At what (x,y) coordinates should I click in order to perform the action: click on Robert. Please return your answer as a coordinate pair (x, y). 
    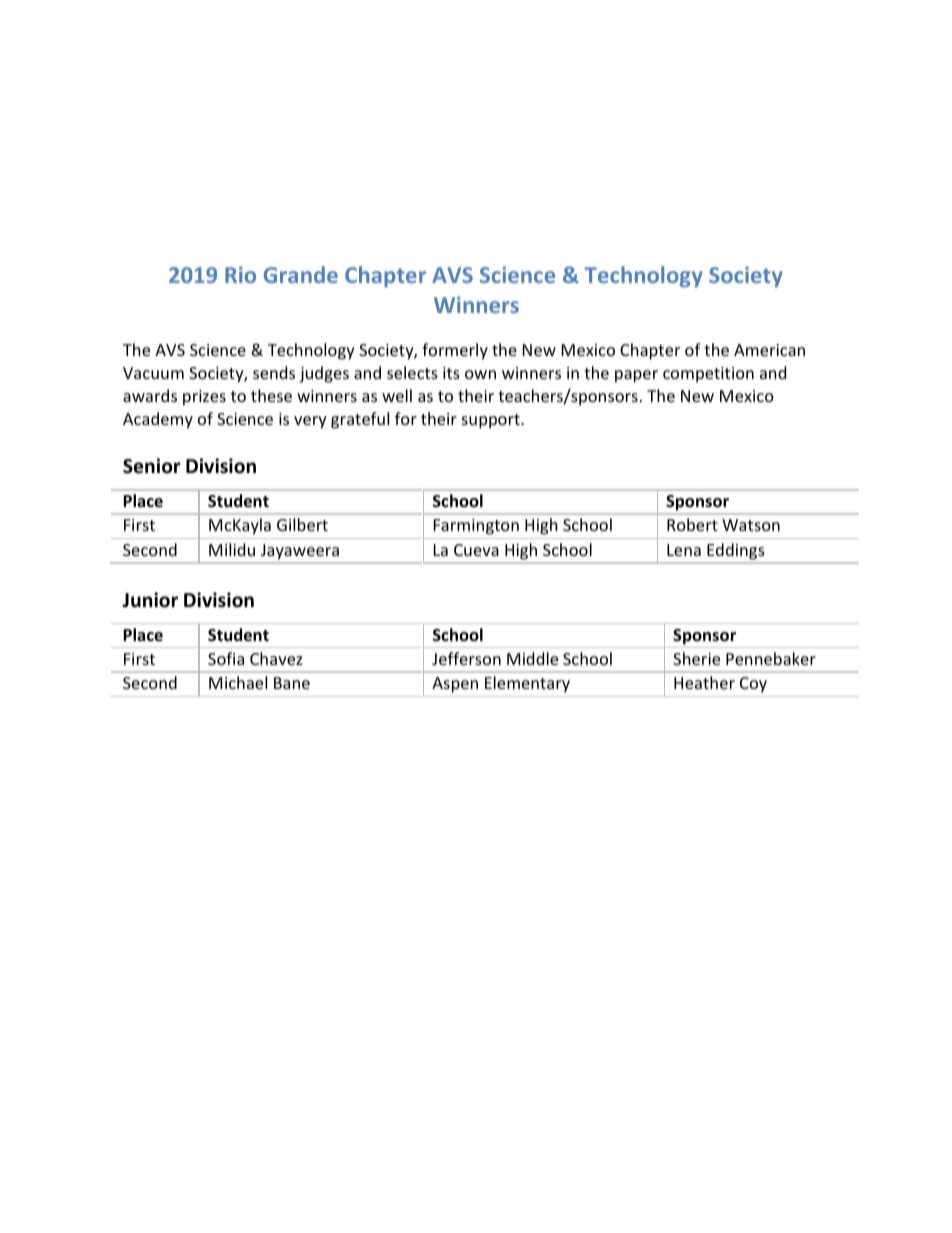
    Looking at the image, I should click on (692, 524).
